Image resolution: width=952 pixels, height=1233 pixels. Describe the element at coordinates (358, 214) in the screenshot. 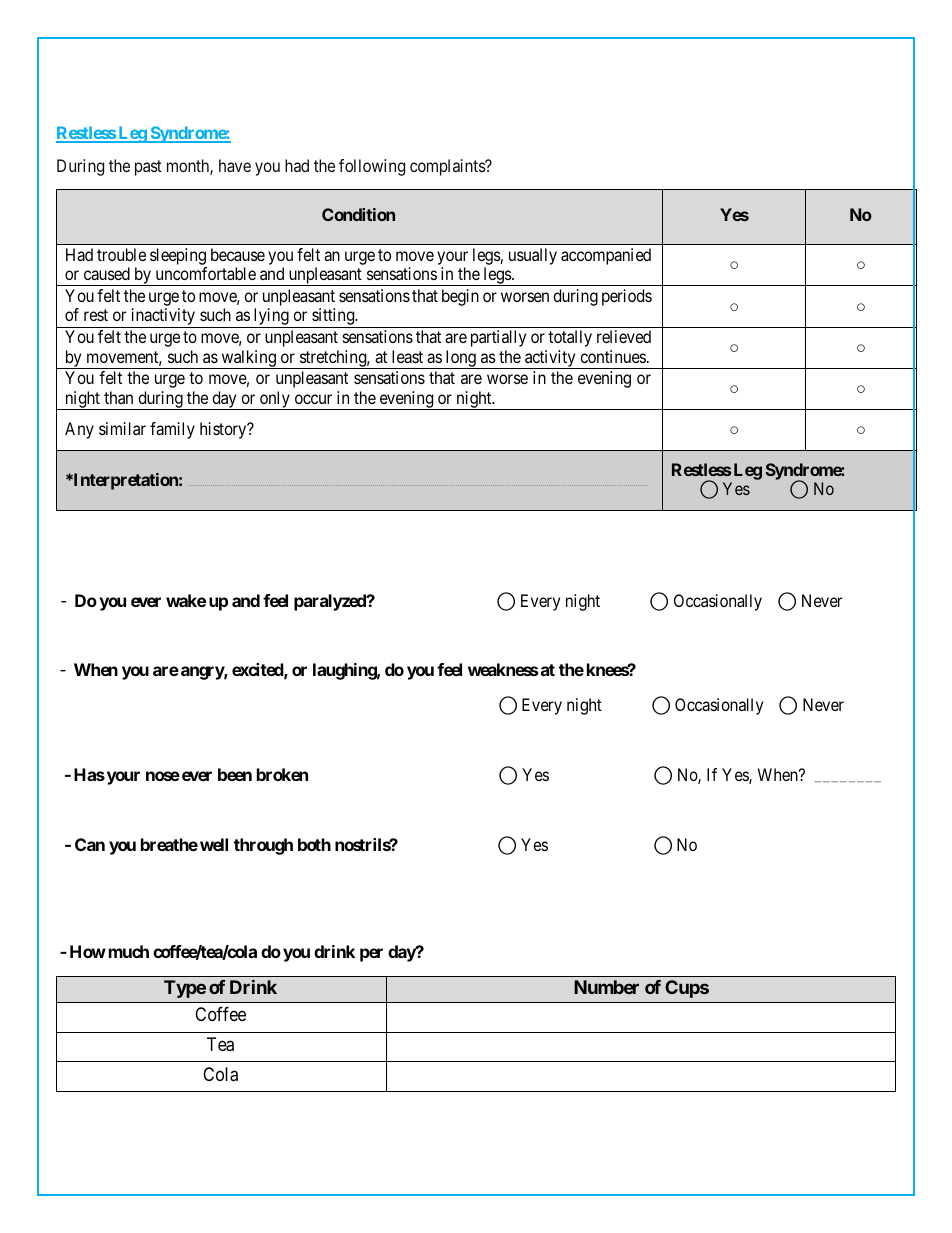

I see `Condition` at that location.
